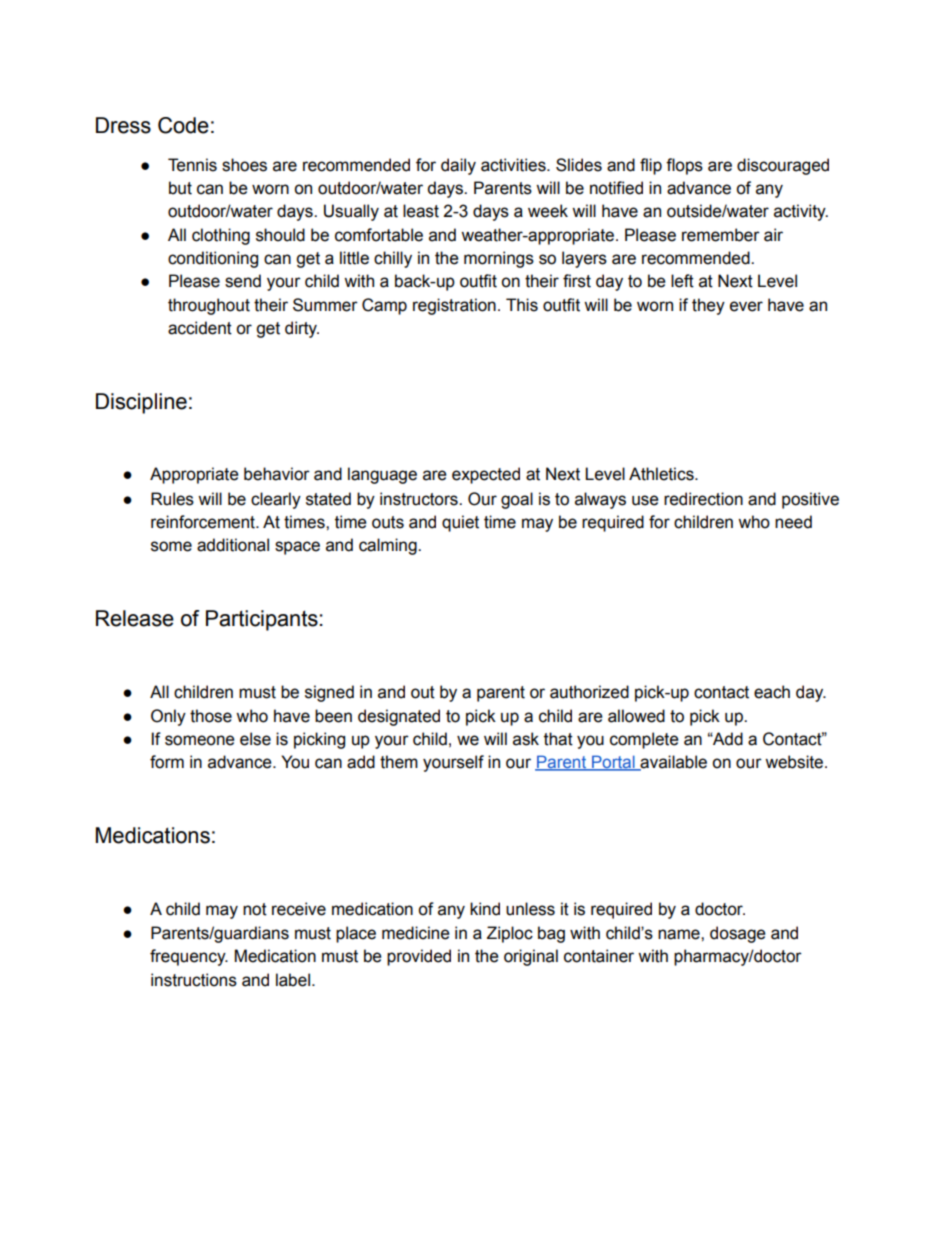 The width and height of the image is (952, 1233). I want to click on Tennis, so click(192, 165).
